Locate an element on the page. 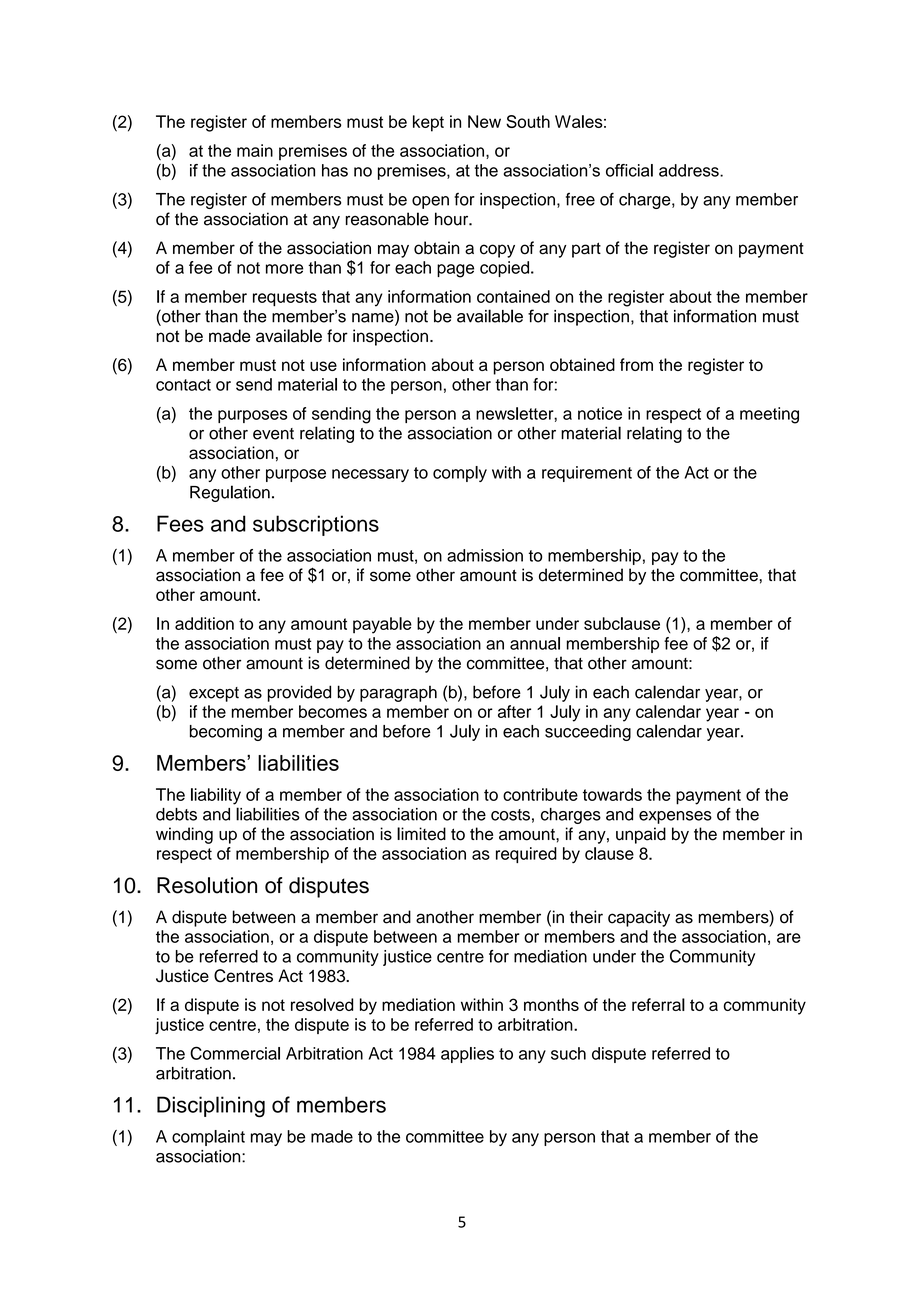 Image resolution: width=924 pixels, height=1308 pixels. Regulation is located at coordinates (230, 493).
